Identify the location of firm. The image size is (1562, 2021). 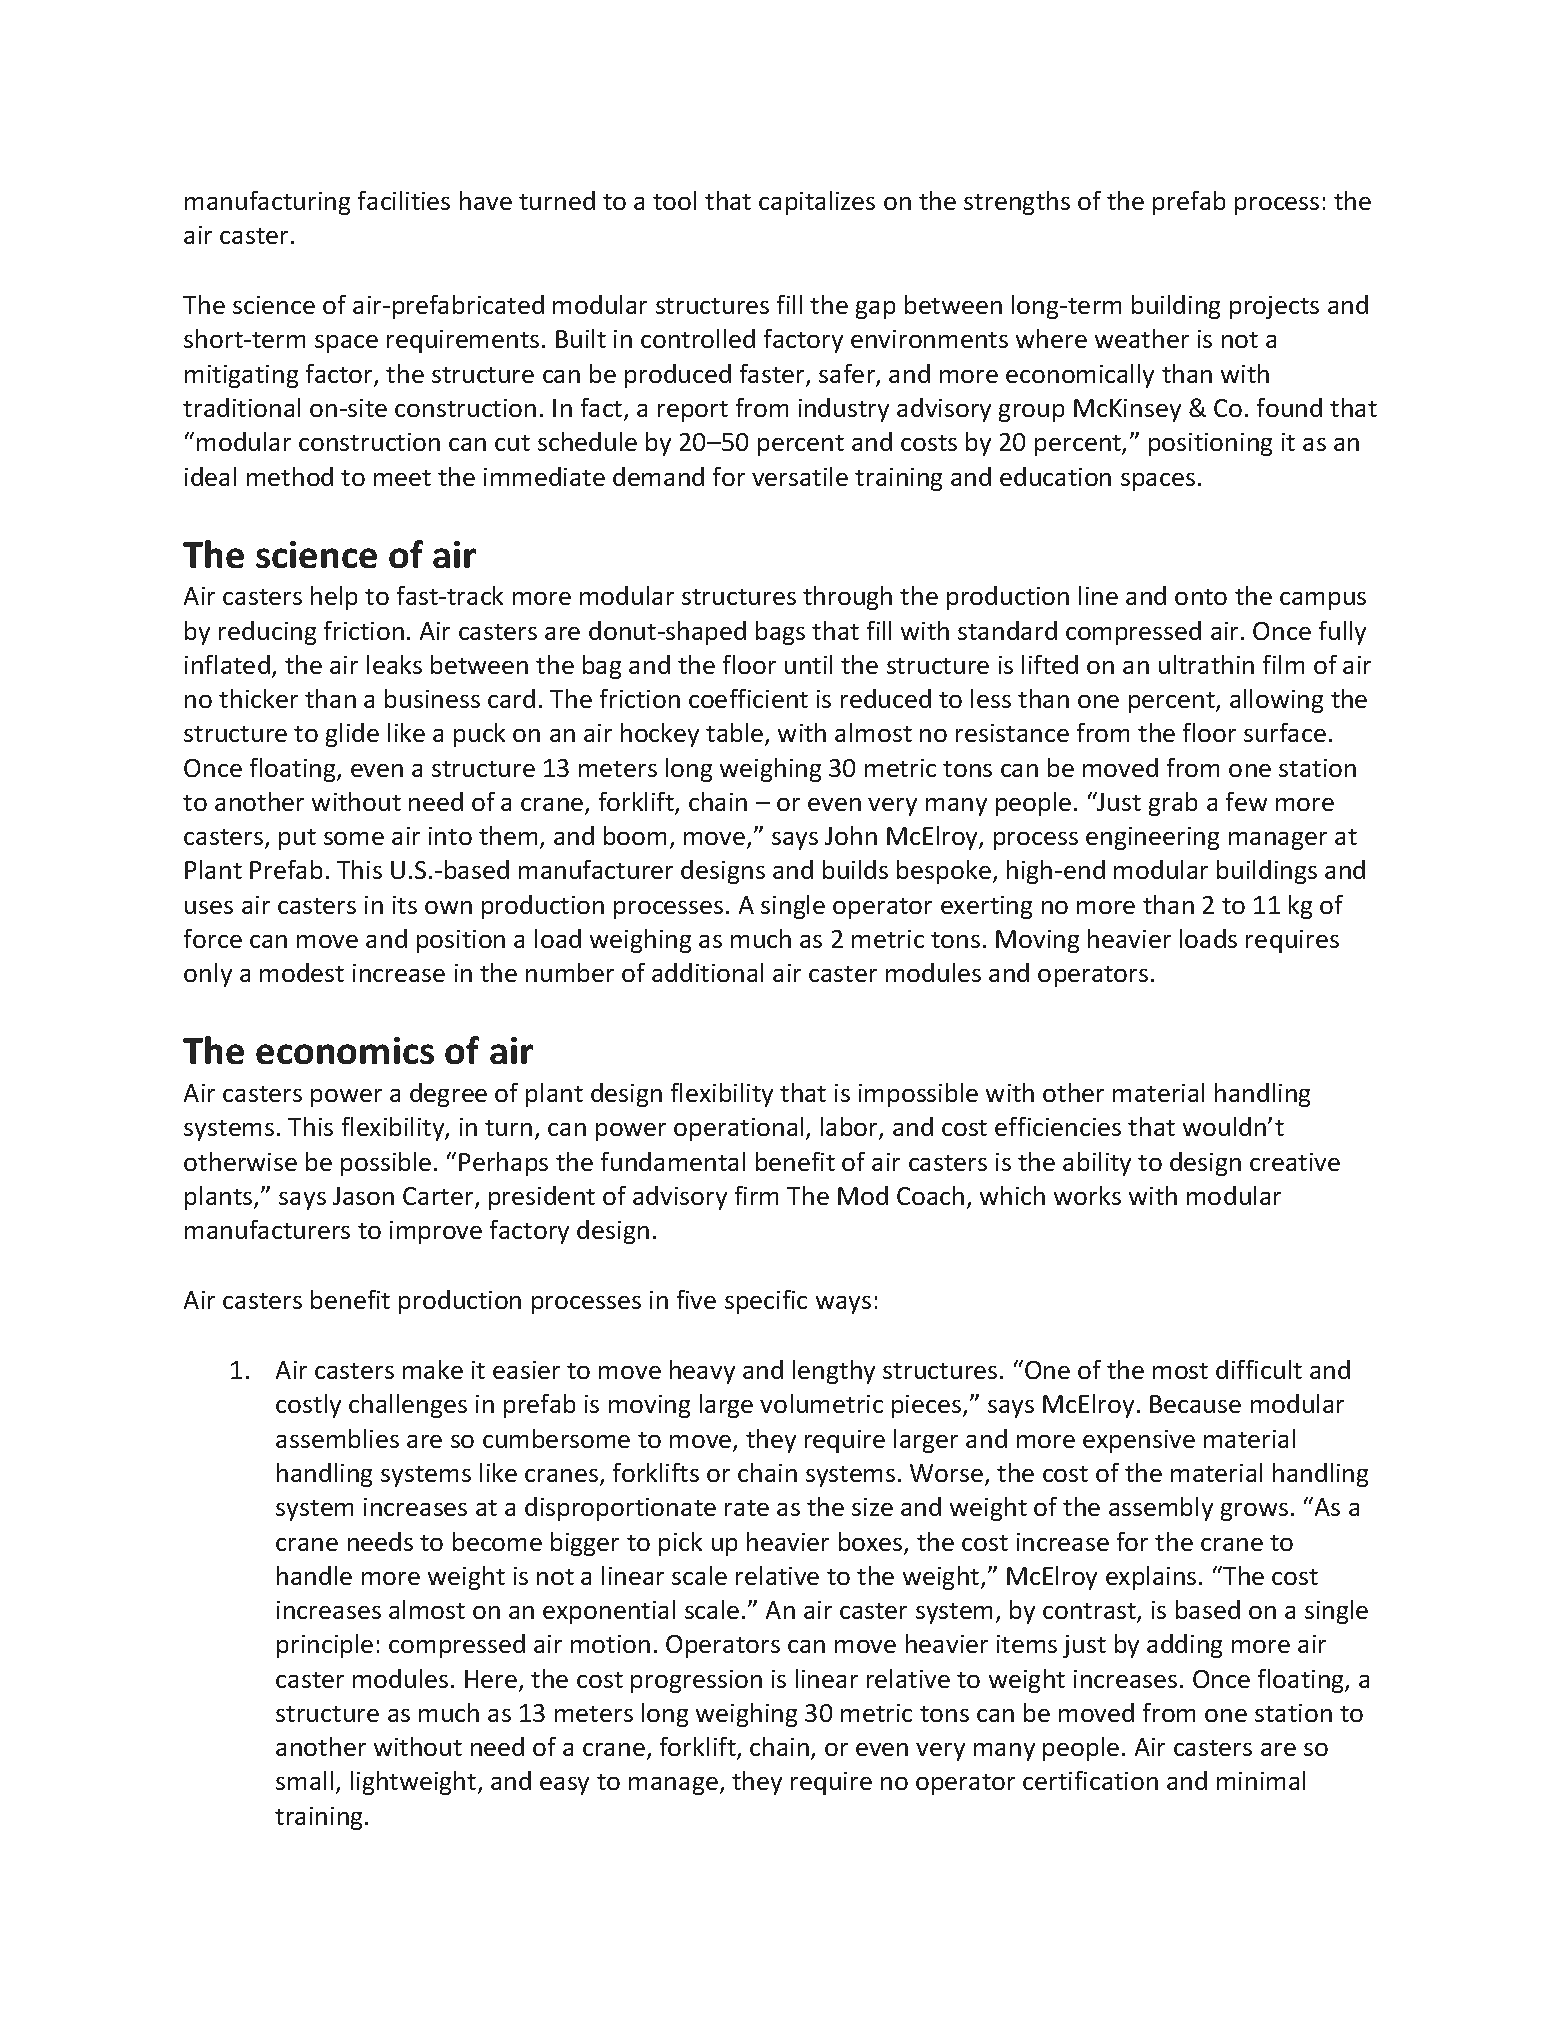
(756, 1195).
